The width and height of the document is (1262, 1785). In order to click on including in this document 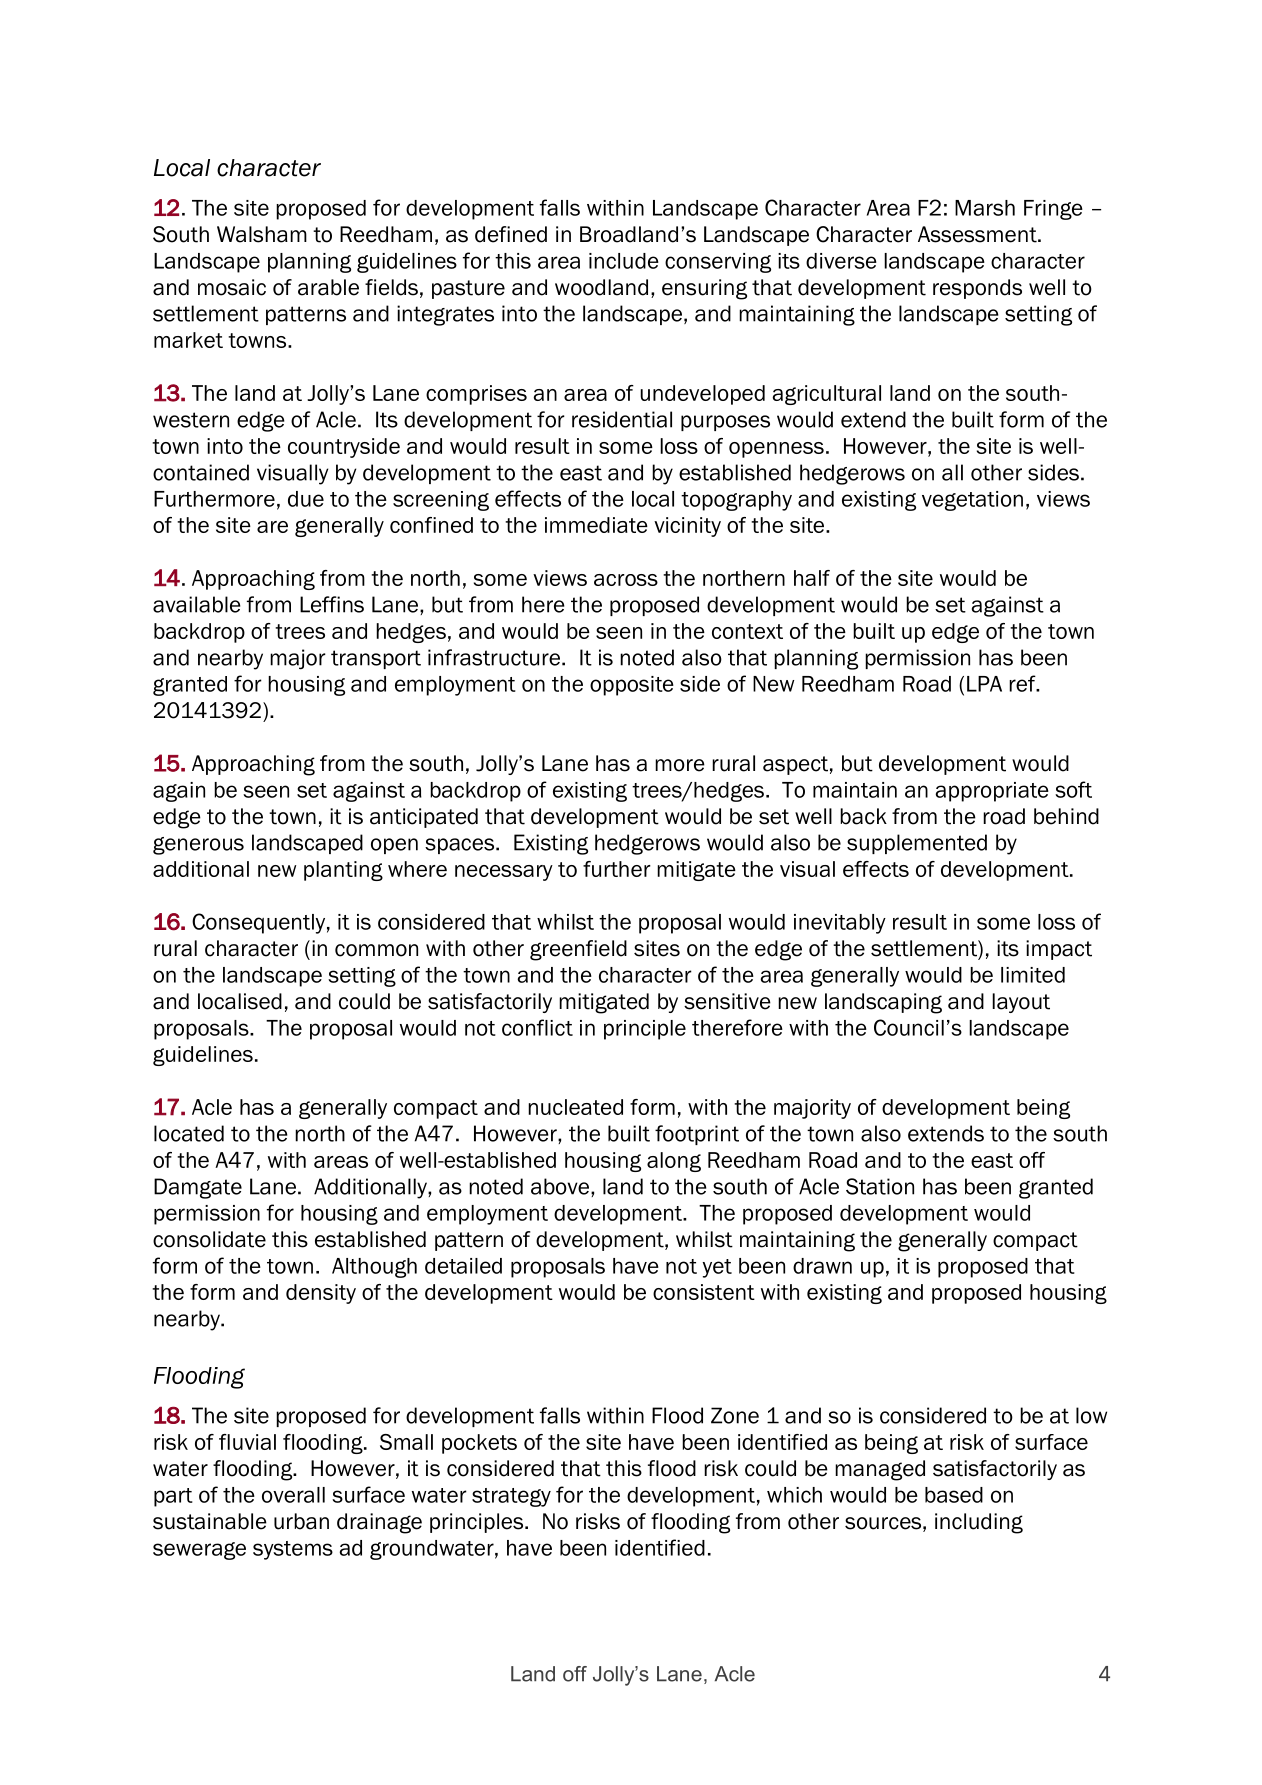, I will do `click(979, 1523)`.
